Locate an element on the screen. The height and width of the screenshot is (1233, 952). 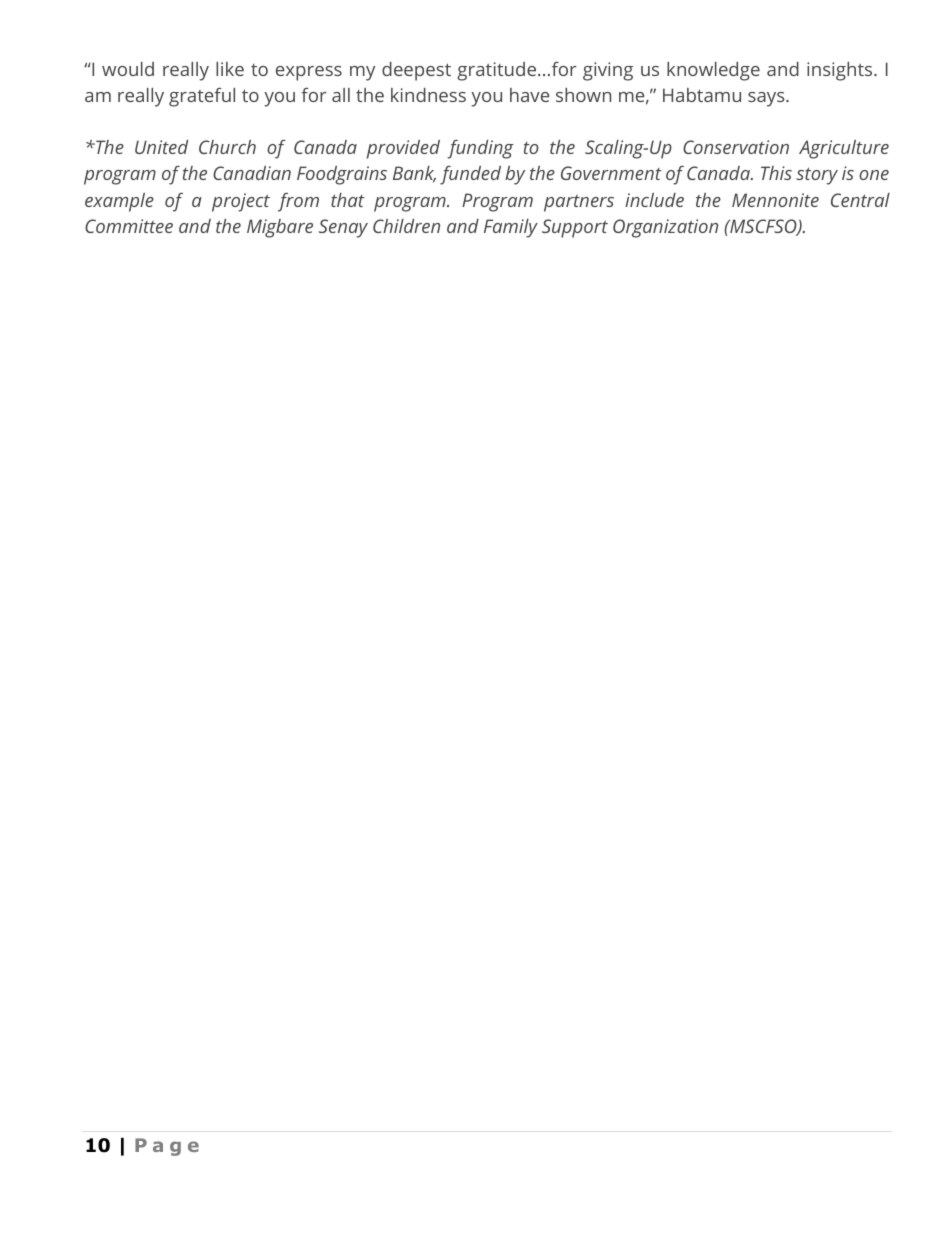
Family is located at coordinates (511, 228).
